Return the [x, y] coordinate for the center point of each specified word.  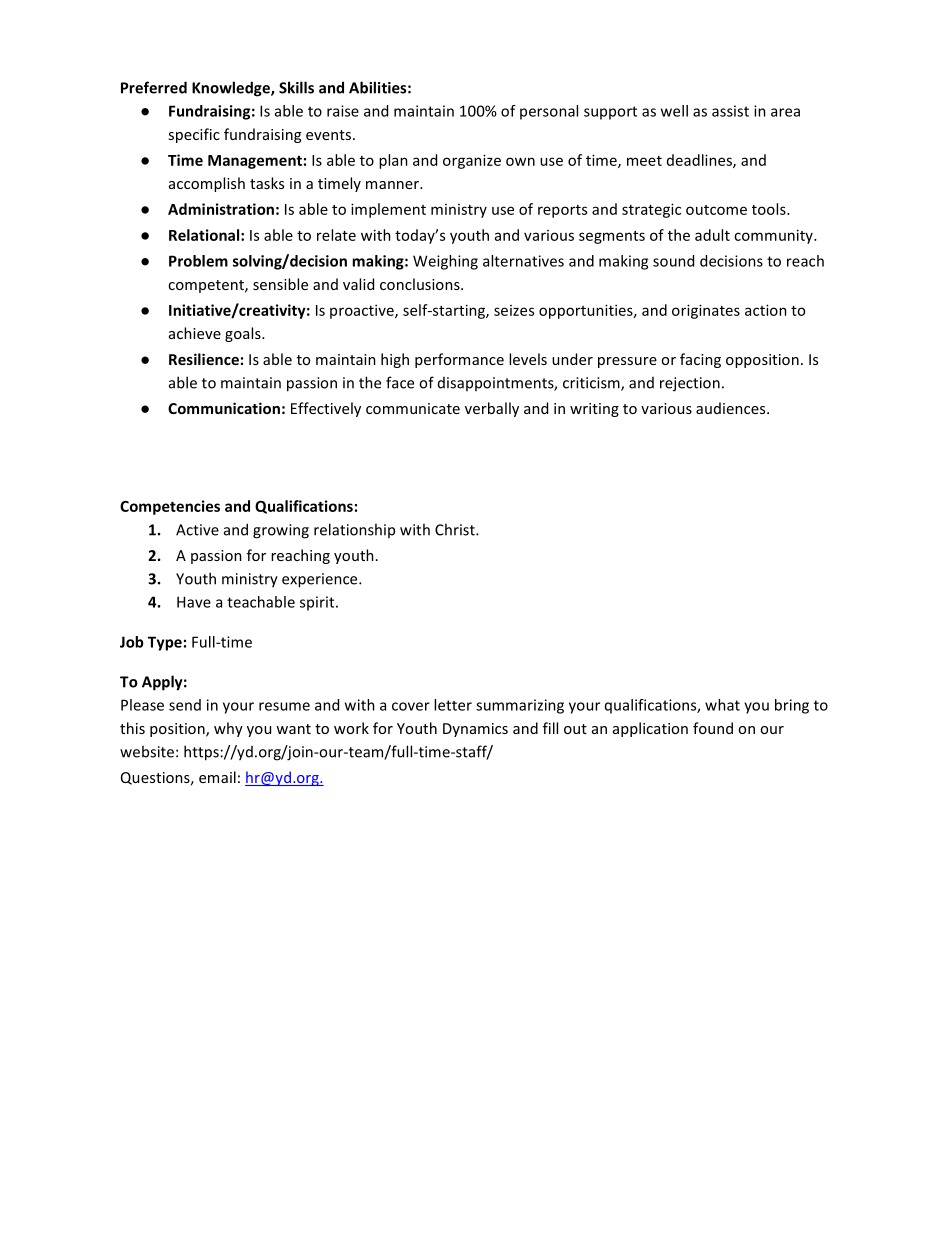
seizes [514, 310]
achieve [195, 333]
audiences [732, 408]
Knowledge [232, 89]
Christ [456, 529]
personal [549, 112]
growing [281, 531]
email [217, 777]
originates [706, 311]
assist [730, 111]
